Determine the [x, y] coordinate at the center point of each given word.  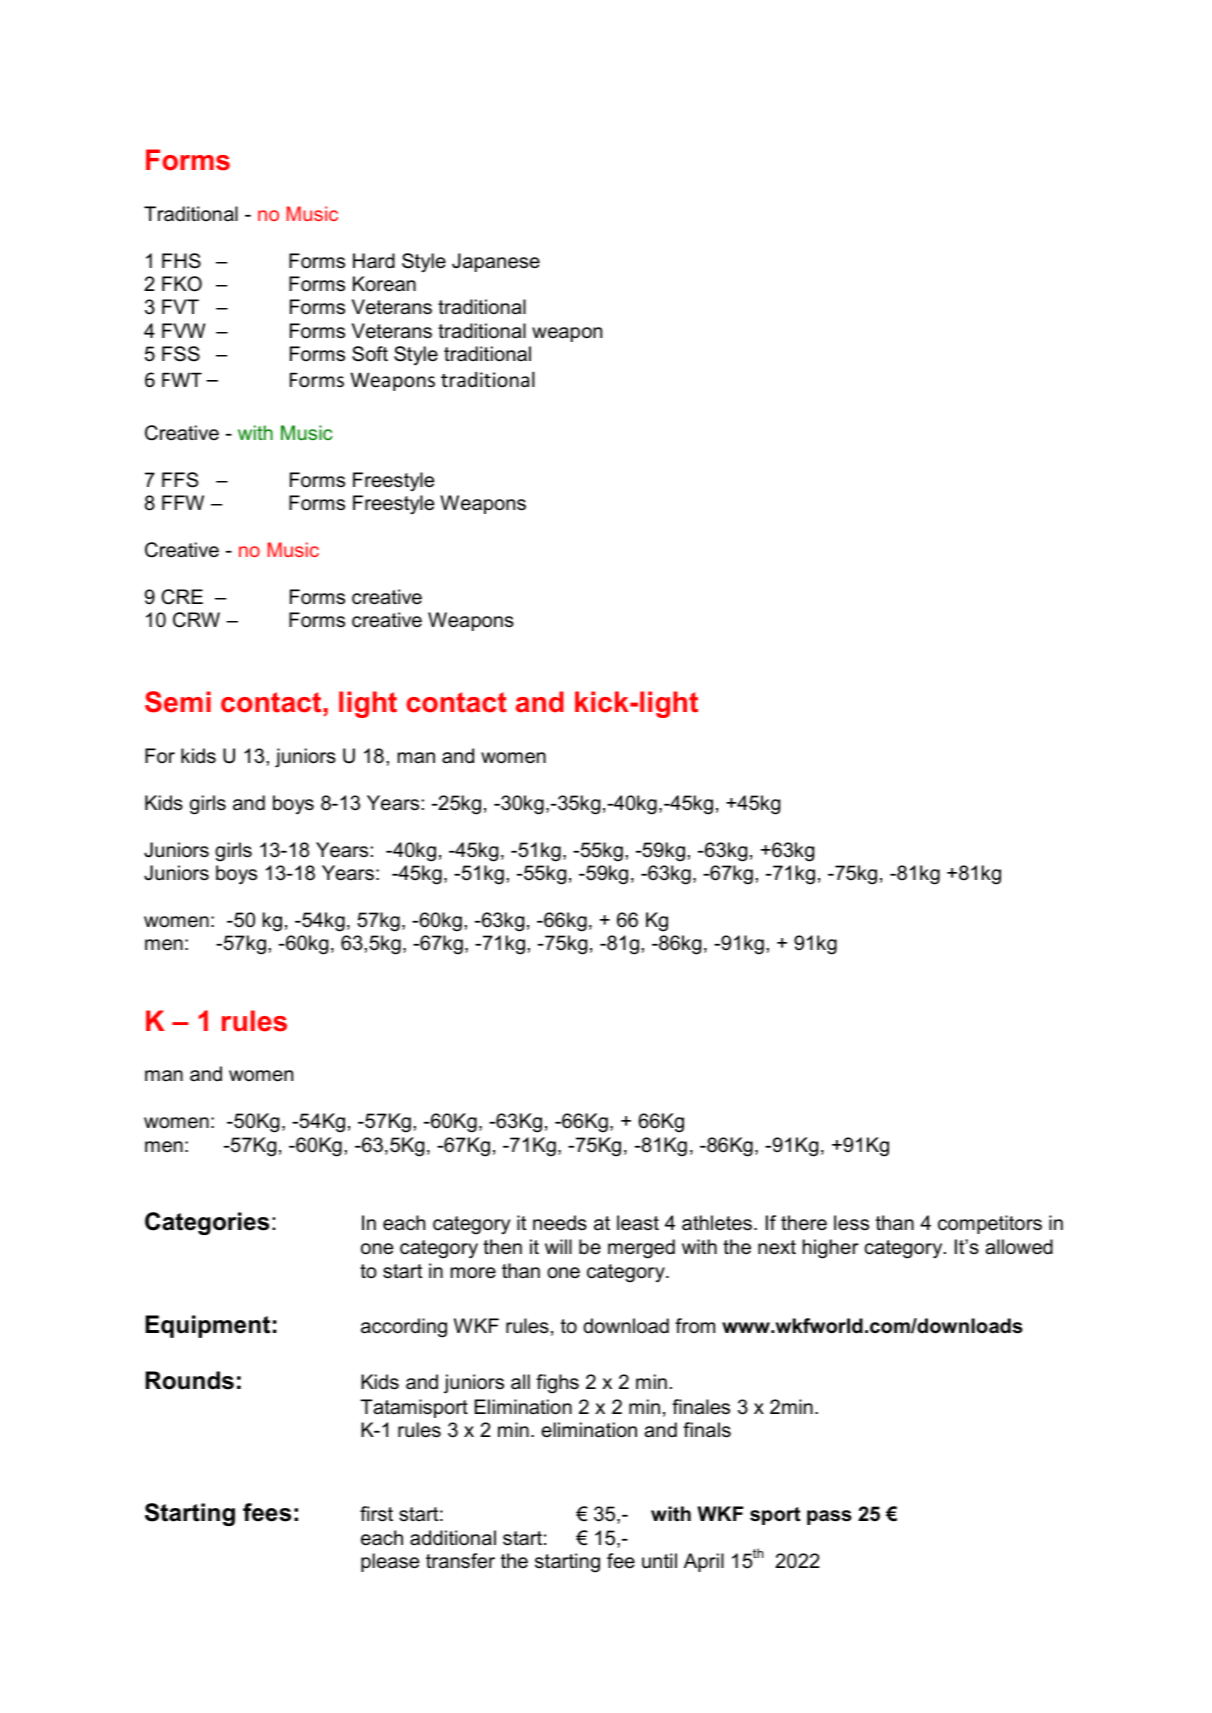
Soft [370, 354]
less [851, 1223]
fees [267, 1512]
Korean [384, 284]
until [659, 1561]
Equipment [207, 1326]
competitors [990, 1224]
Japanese [496, 262]
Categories [207, 1223]
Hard [374, 261]
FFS [180, 480]
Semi [178, 702]
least [638, 1223]
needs [560, 1223]
